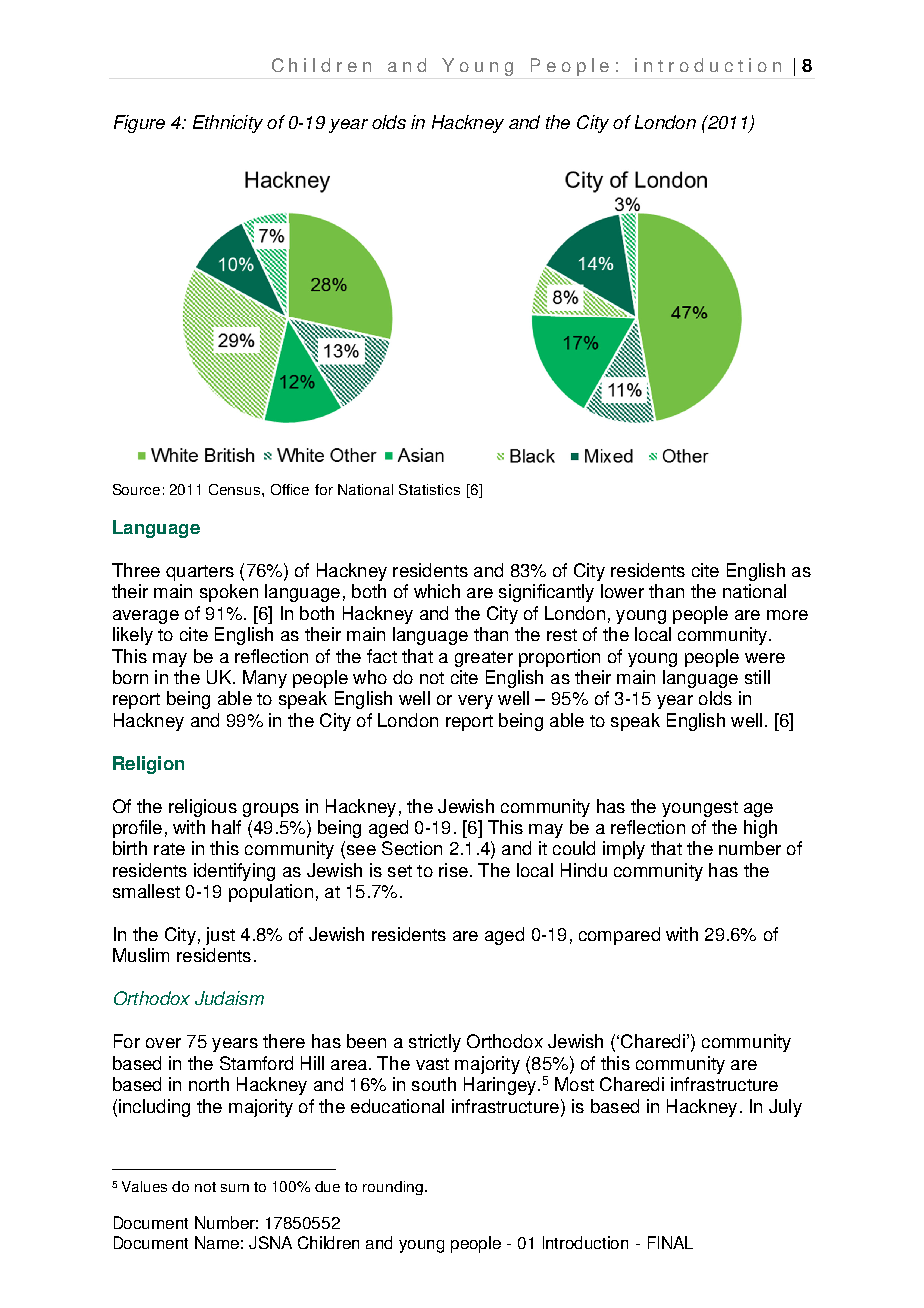 This screenshot has width=924, height=1308. What do you see at coordinates (429, 489) in the screenshot?
I see `Statistics` at bounding box center [429, 489].
